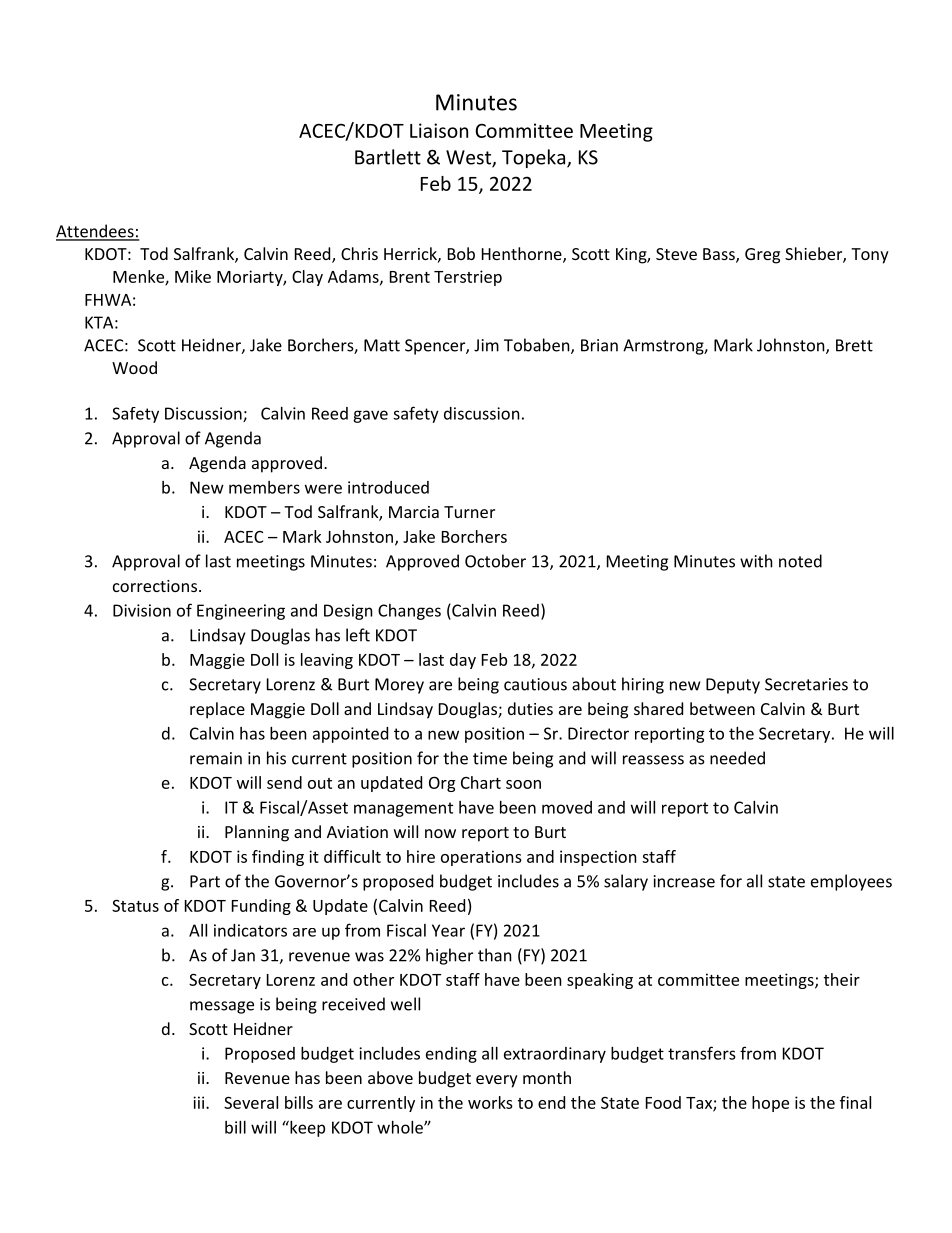 This image has height=1233, width=952. Describe the element at coordinates (806, 684) in the image. I see `Secretaries` at that location.
